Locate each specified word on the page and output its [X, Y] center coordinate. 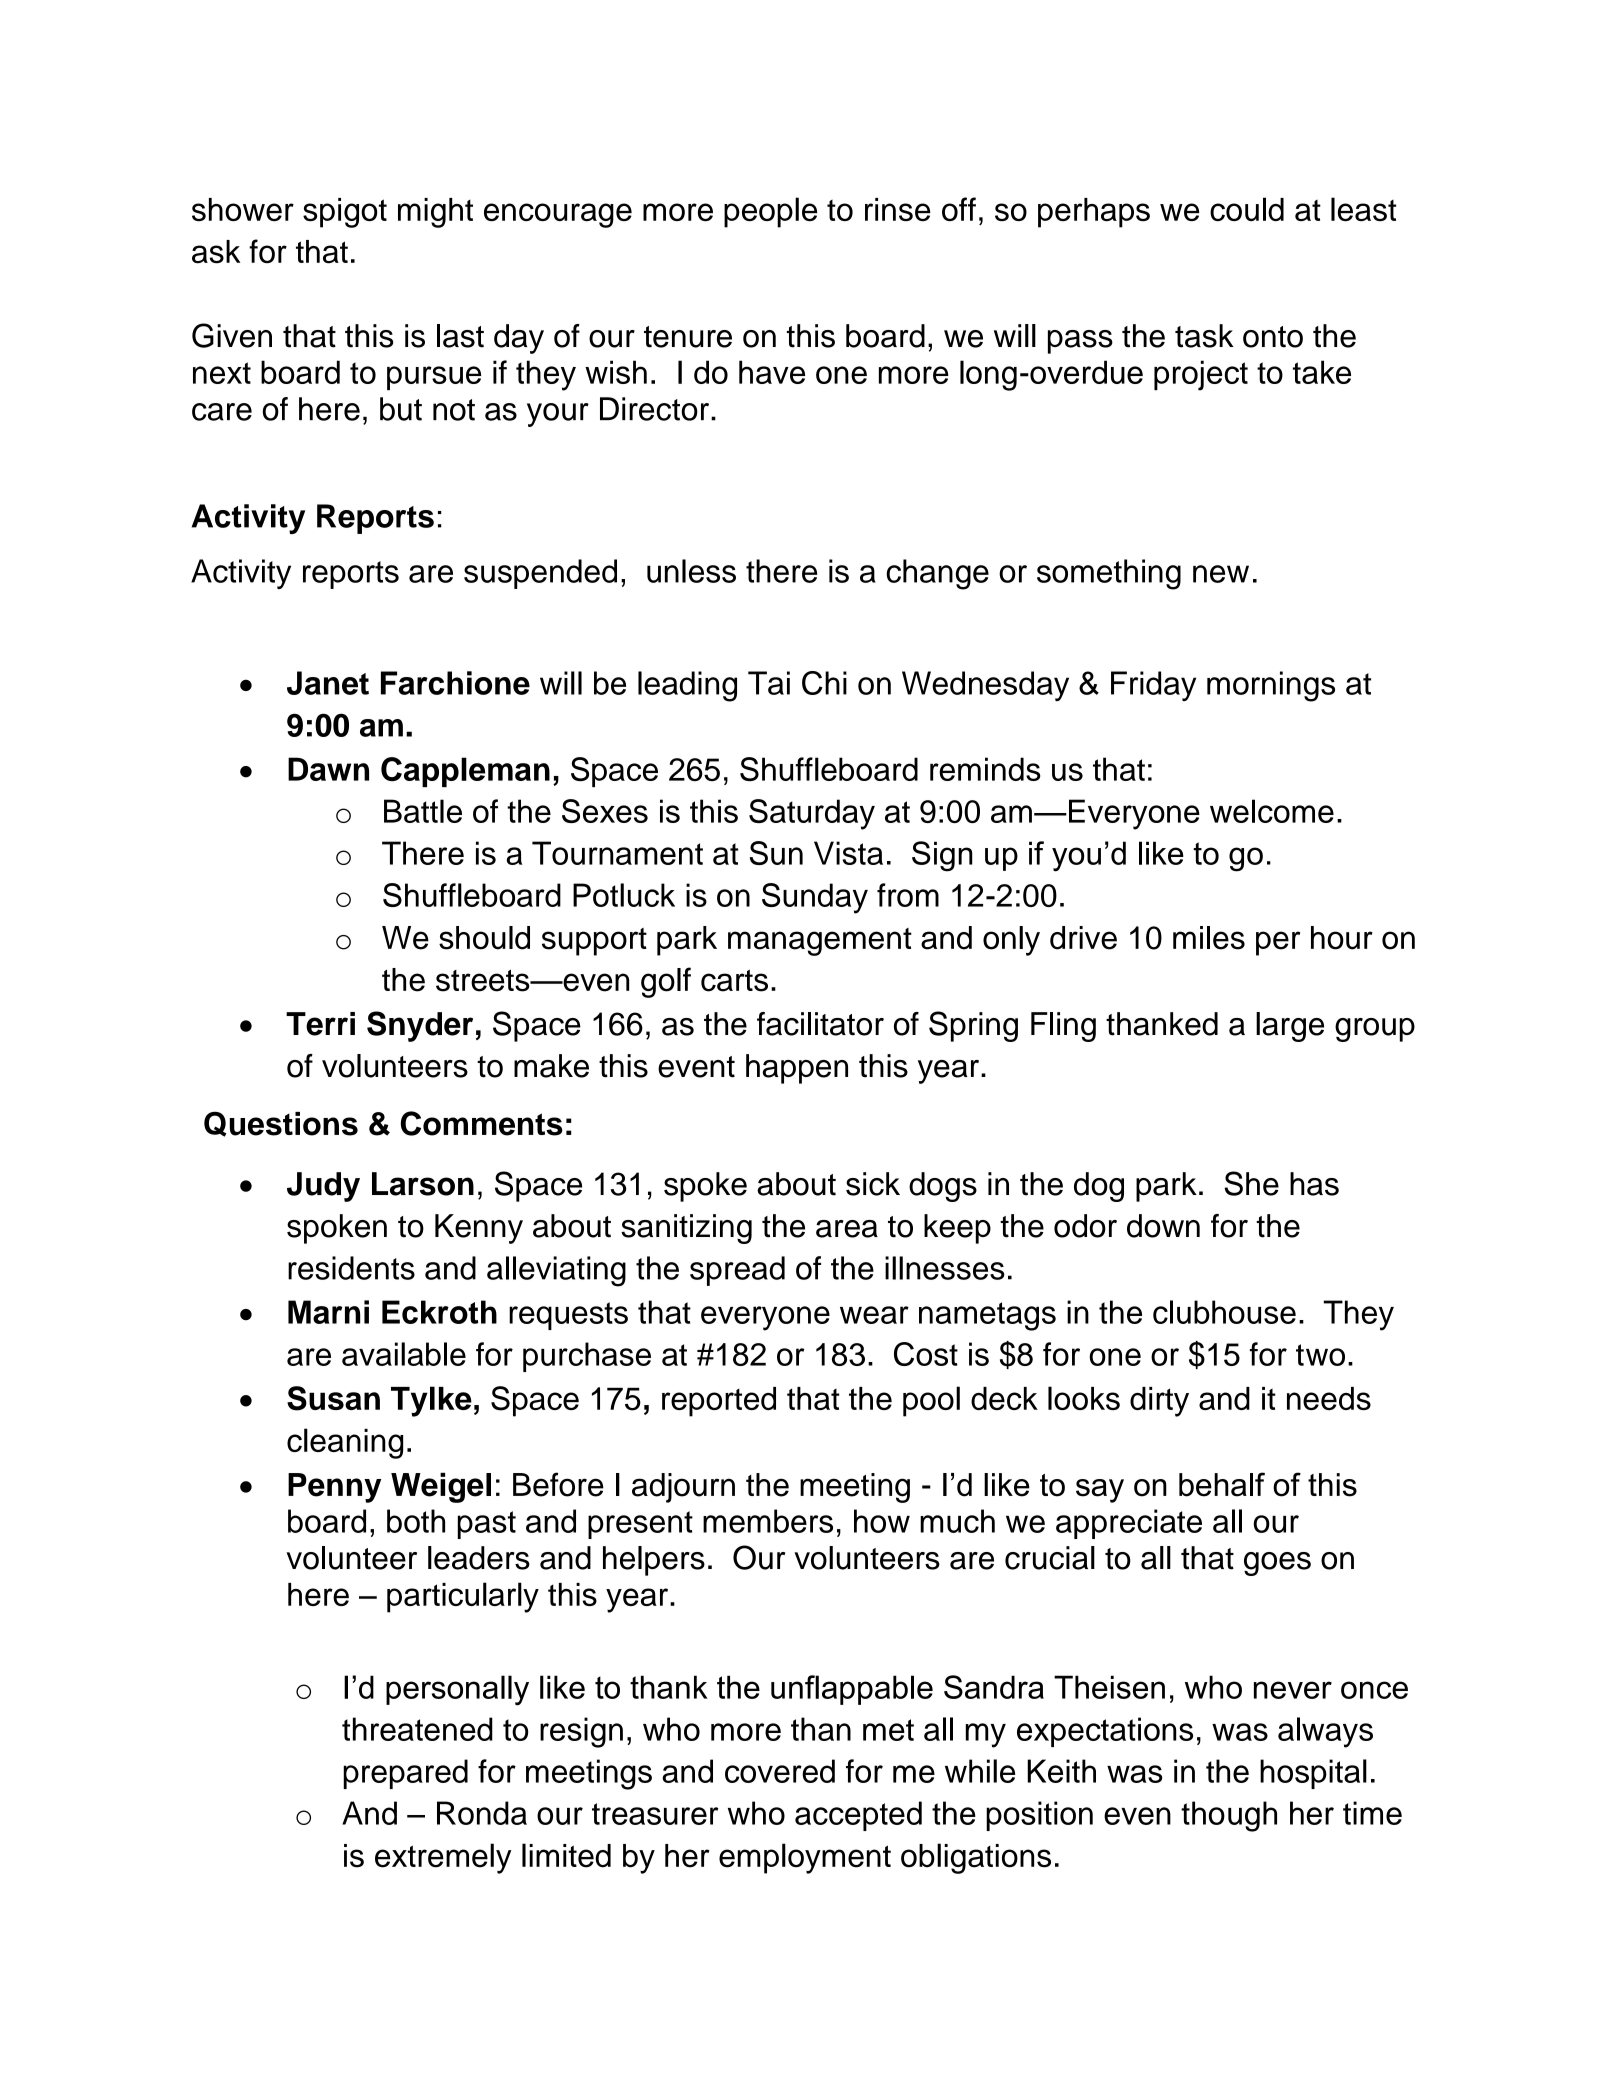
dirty [1159, 1402]
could [1247, 209]
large [1290, 1027]
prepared [405, 1774]
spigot [345, 213]
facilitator [820, 1024]
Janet [328, 683]
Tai [769, 683]
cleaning [345, 1443]
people [770, 212]
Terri [320, 1024]
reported [719, 1402]
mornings [1271, 686]
